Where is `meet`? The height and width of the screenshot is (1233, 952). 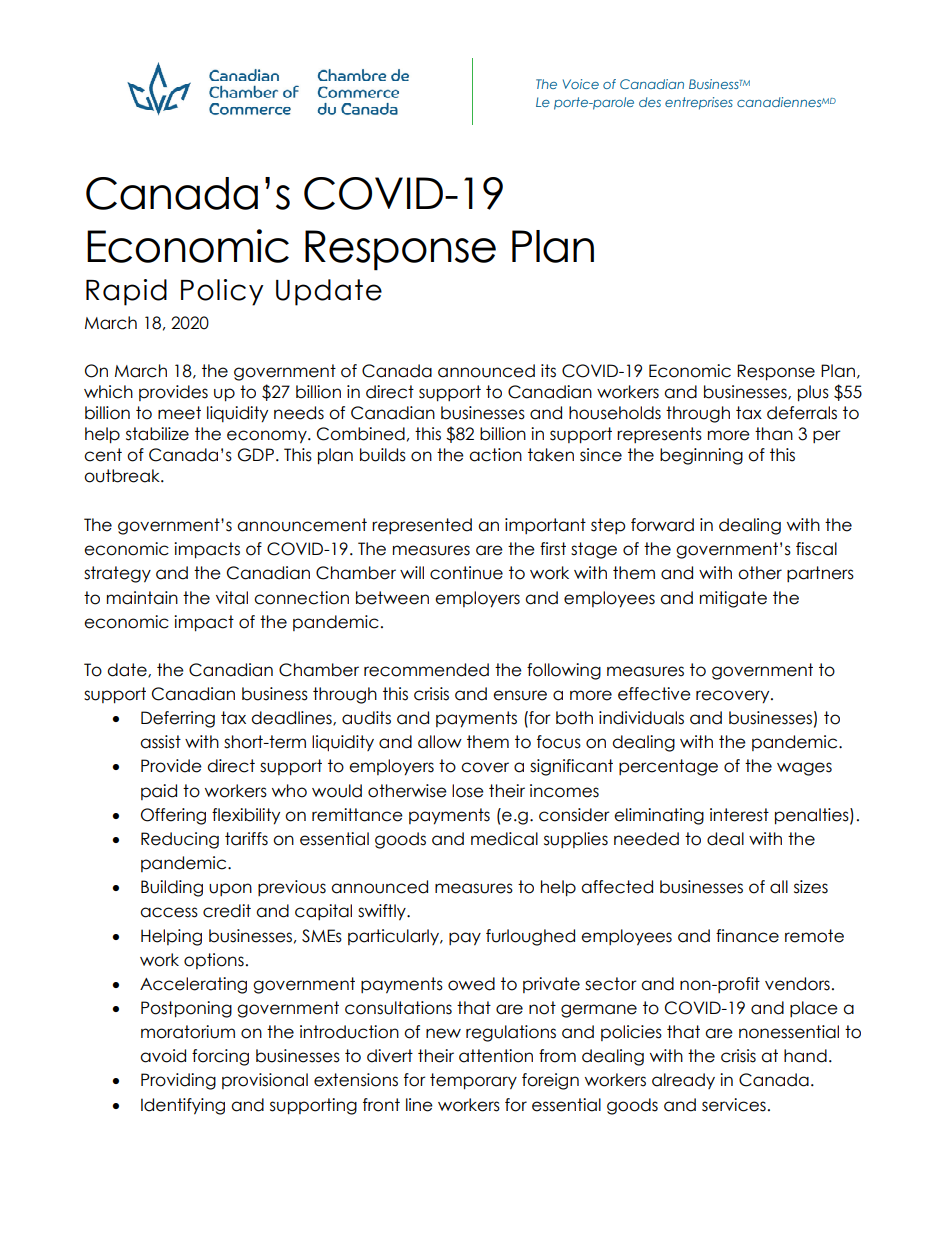 meet is located at coordinates (179, 413).
